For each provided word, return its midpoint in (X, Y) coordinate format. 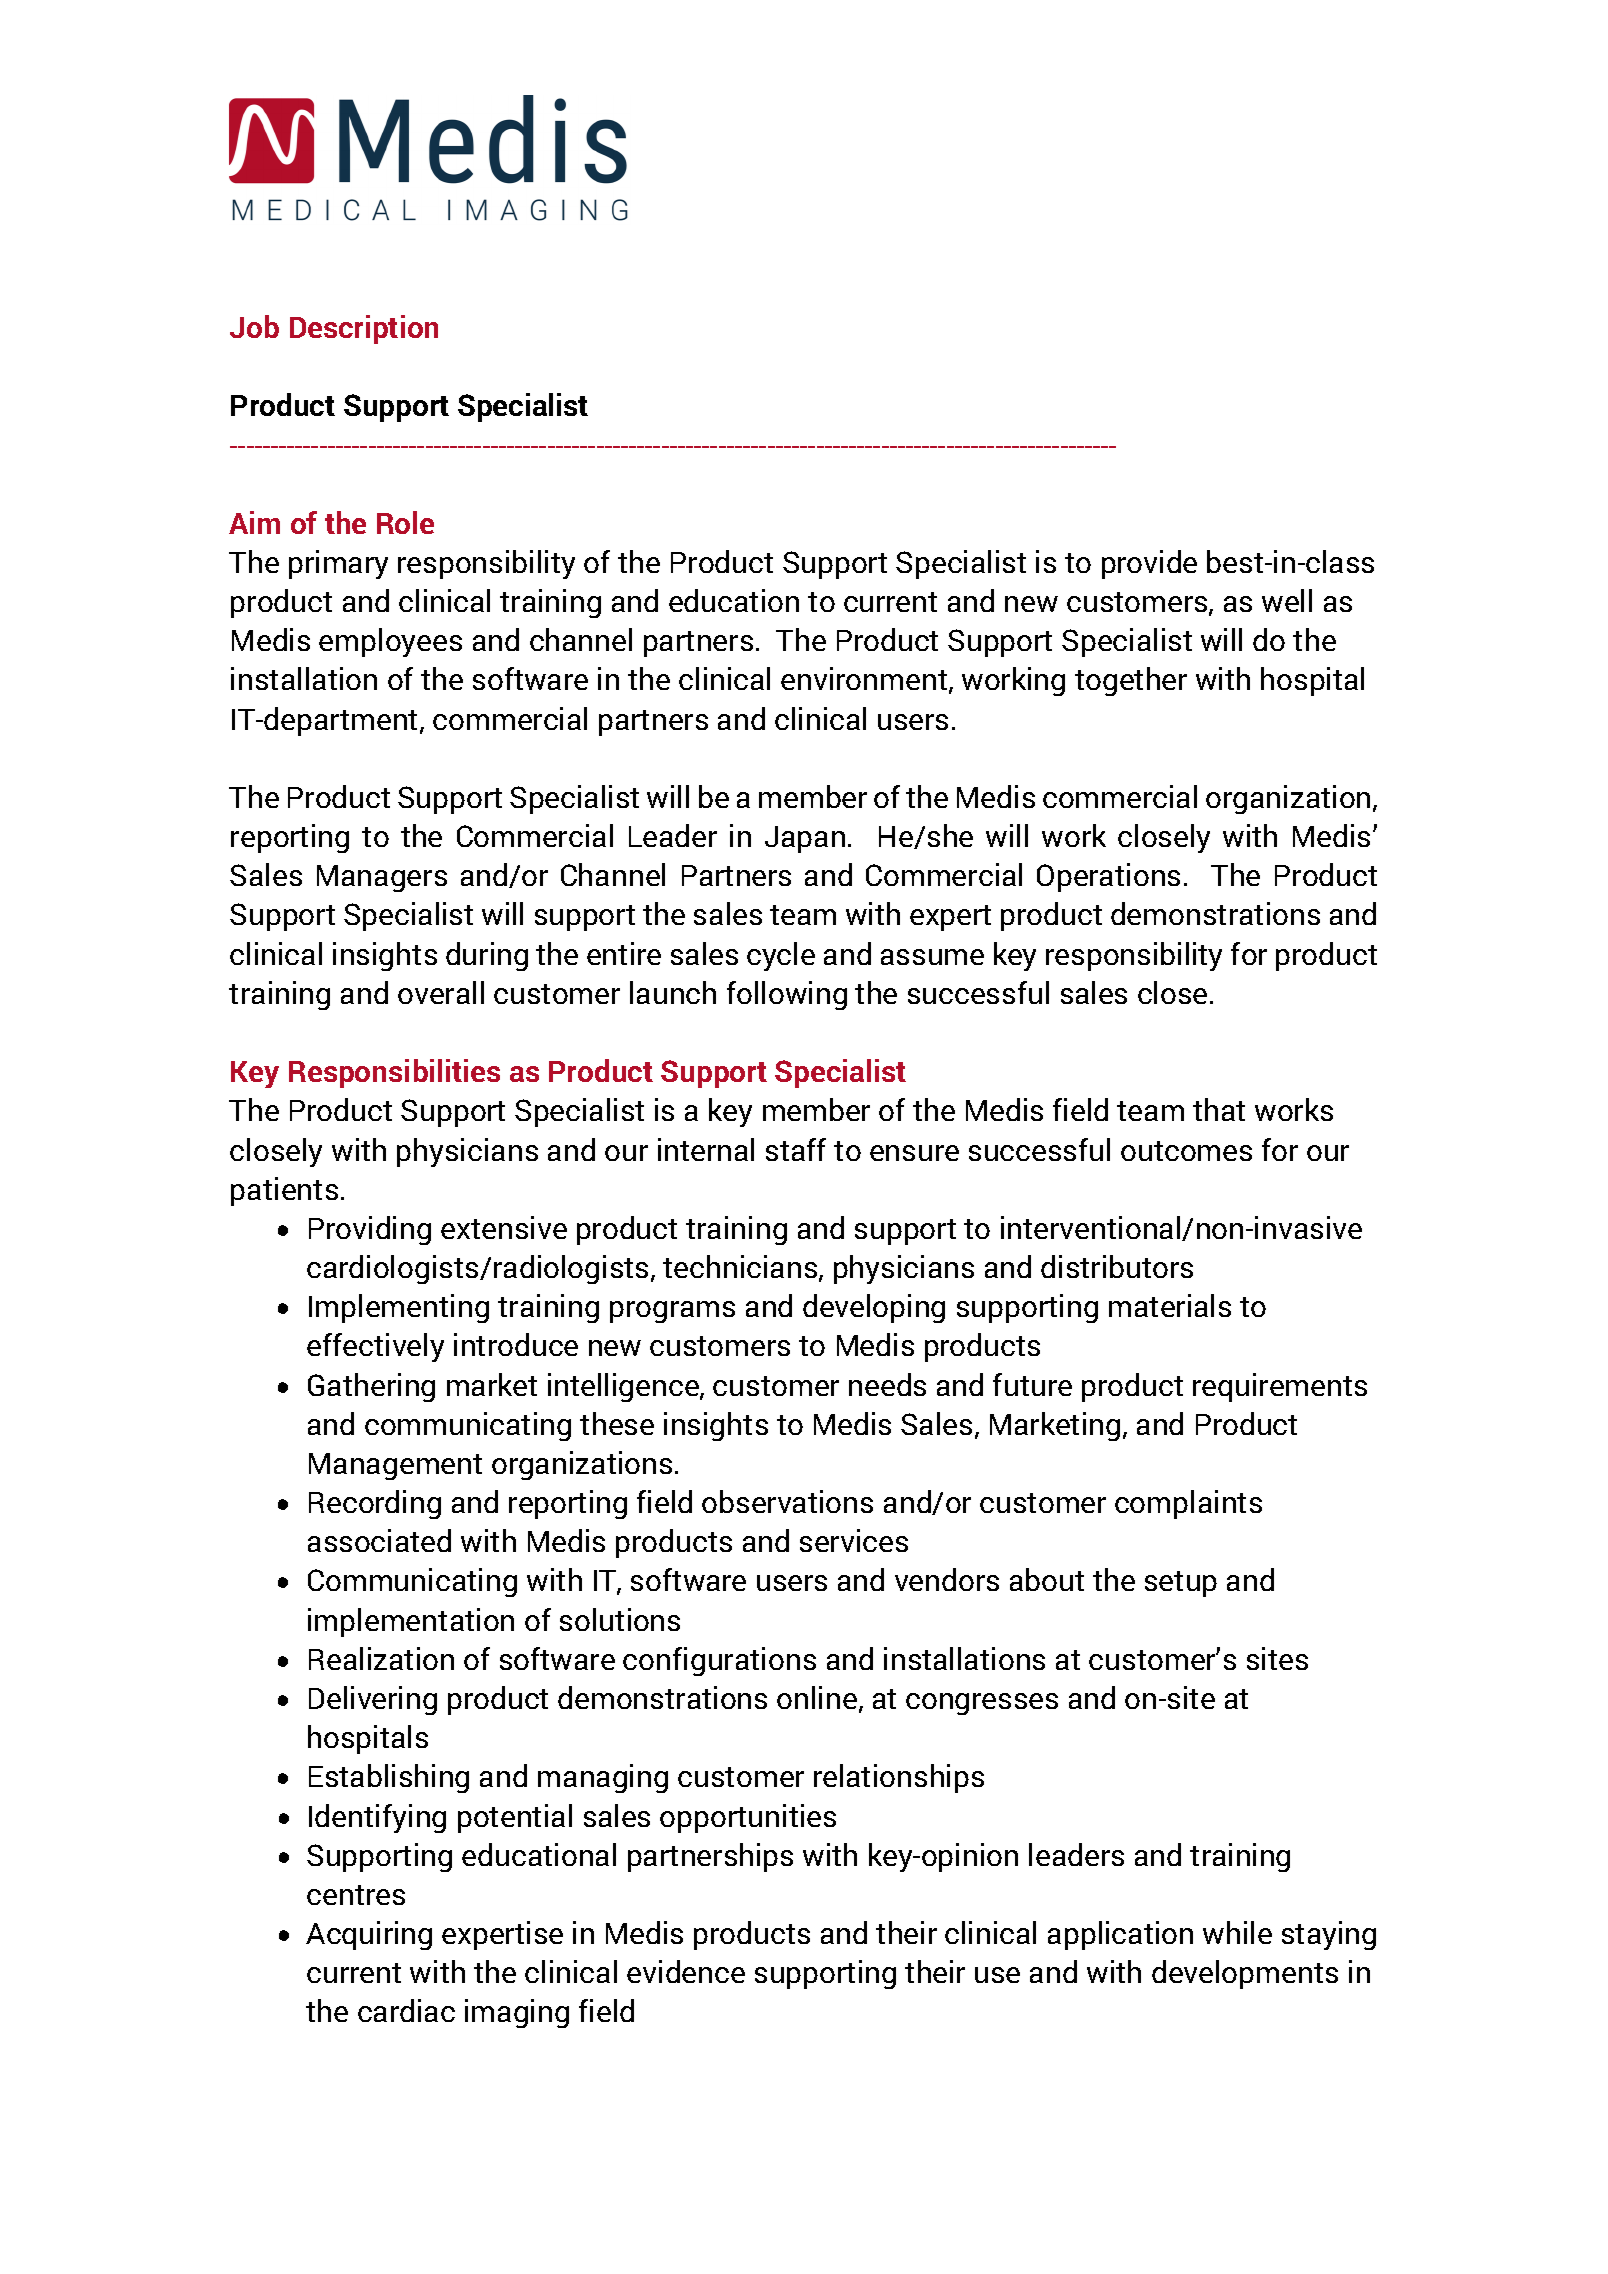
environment (865, 680)
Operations (1108, 877)
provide (1149, 564)
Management (395, 1466)
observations (787, 1501)
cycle (781, 956)
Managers (382, 878)
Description (364, 329)
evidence (686, 1971)
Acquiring (369, 1935)
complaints (1188, 1504)
